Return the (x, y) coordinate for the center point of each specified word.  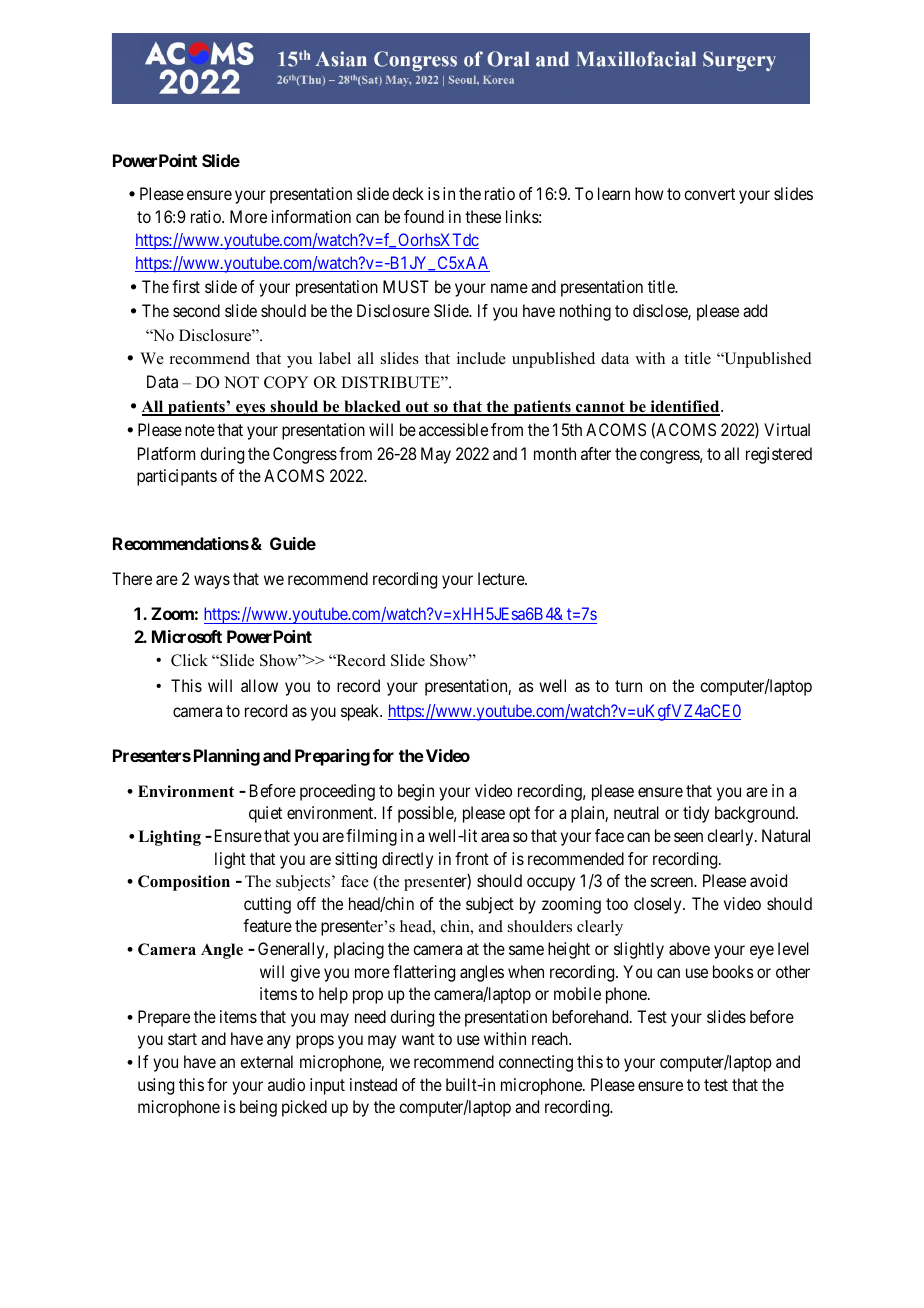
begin (416, 792)
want (418, 1039)
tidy (696, 814)
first (186, 286)
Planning (227, 757)
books (733, 971)
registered (779, 455)
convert (709, 194)
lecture (502, 578)
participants (177, 477)
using (156, 1086)
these (483, 216)
